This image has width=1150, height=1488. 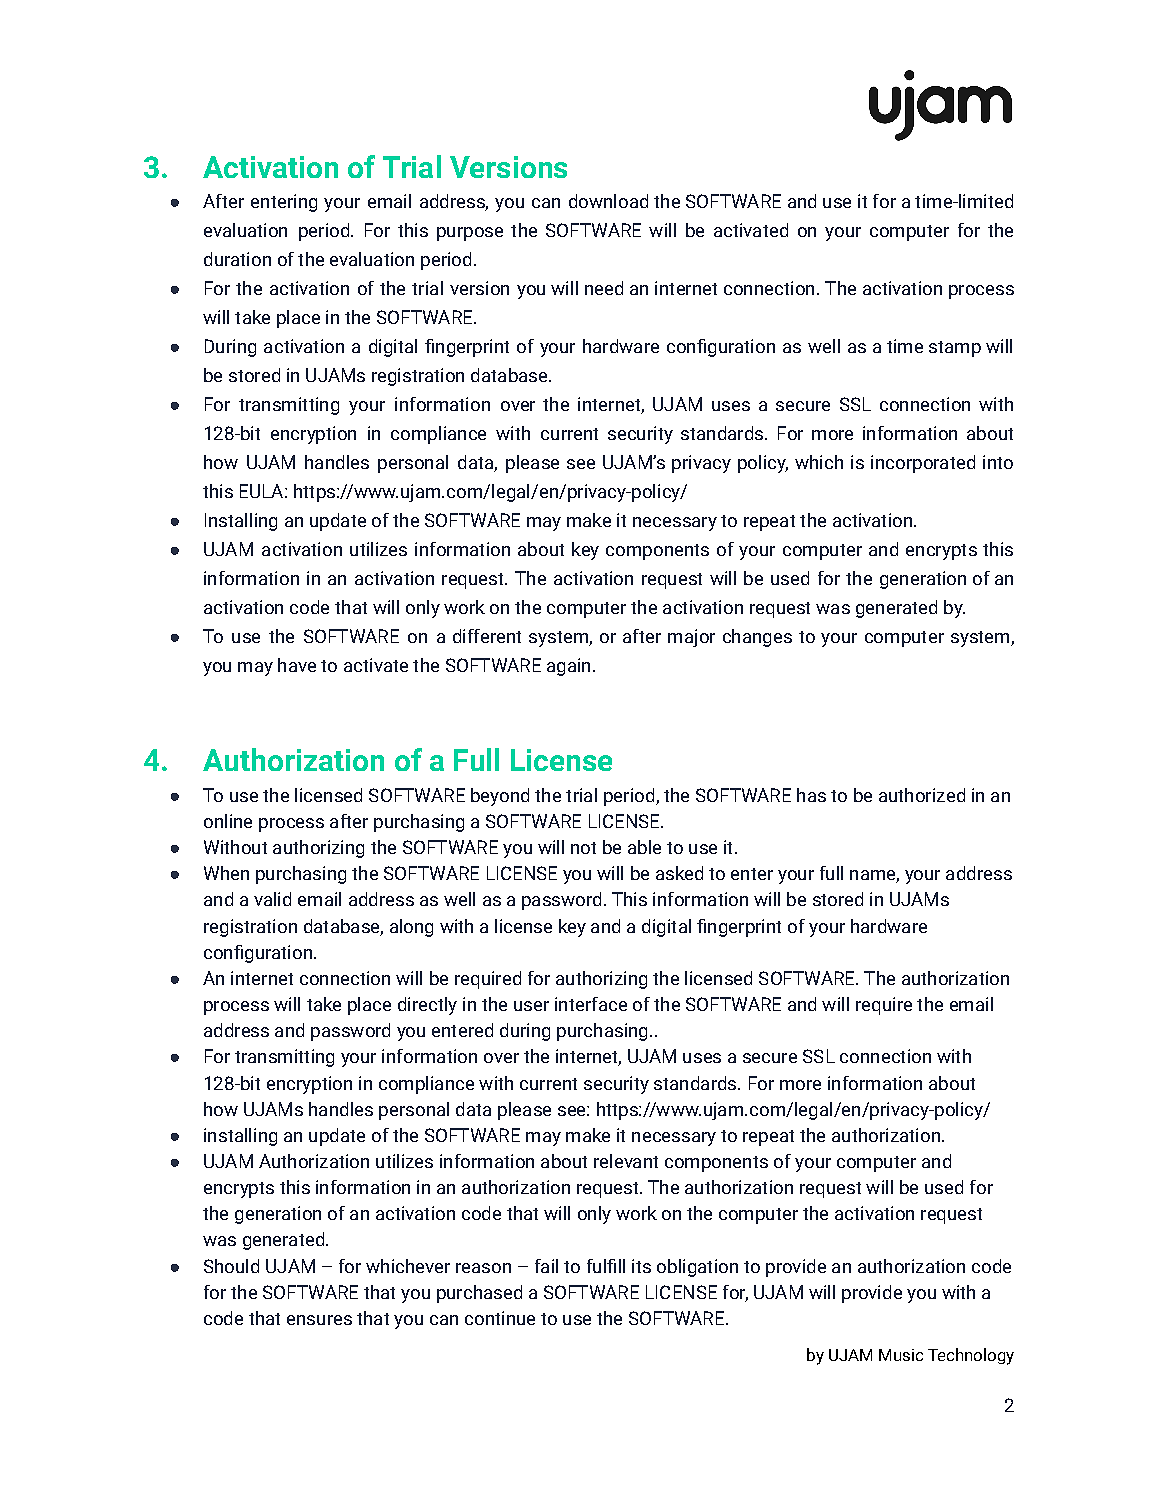 I want to click on relevant, so click(x=626, y=1161).
